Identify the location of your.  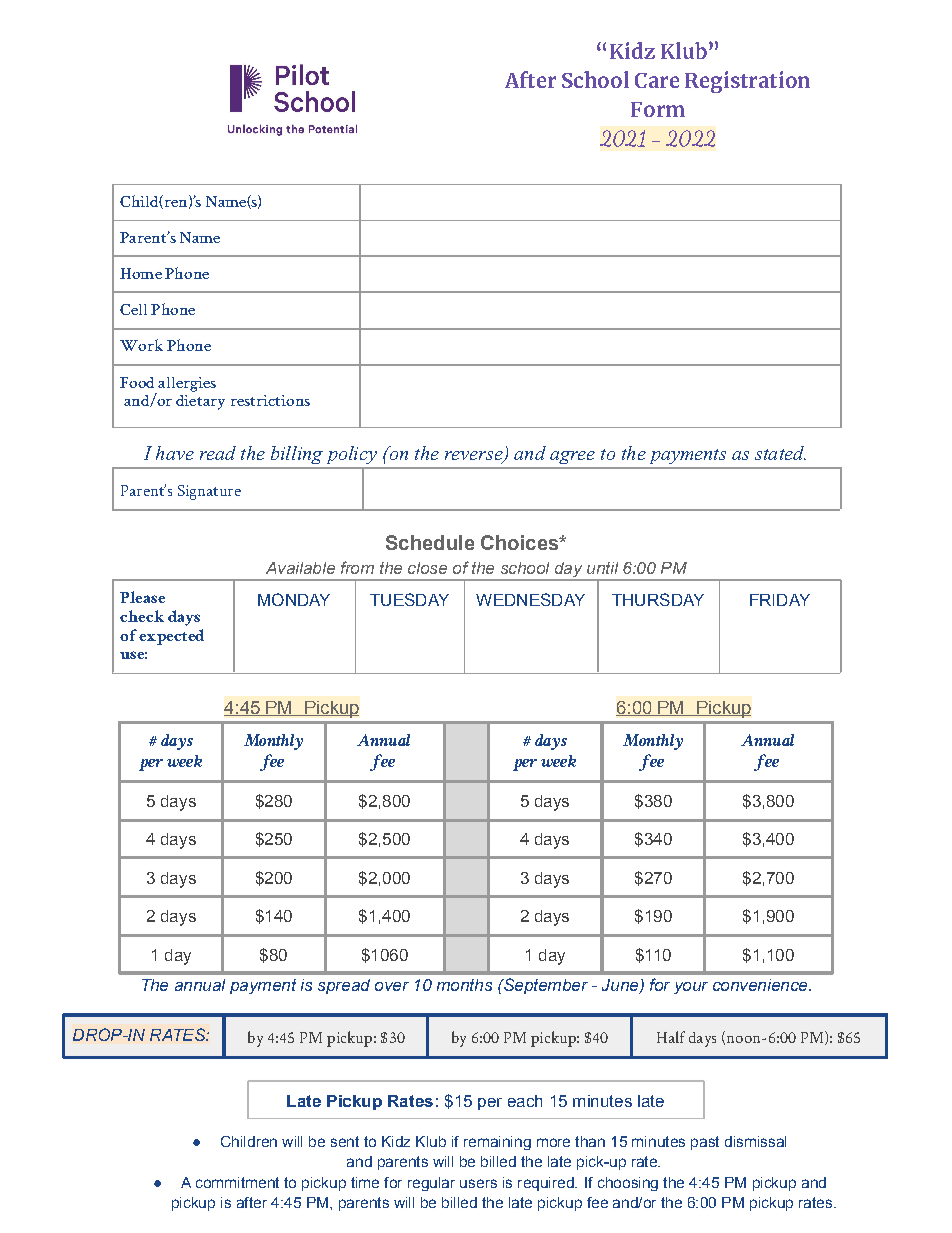
(691, 988).
